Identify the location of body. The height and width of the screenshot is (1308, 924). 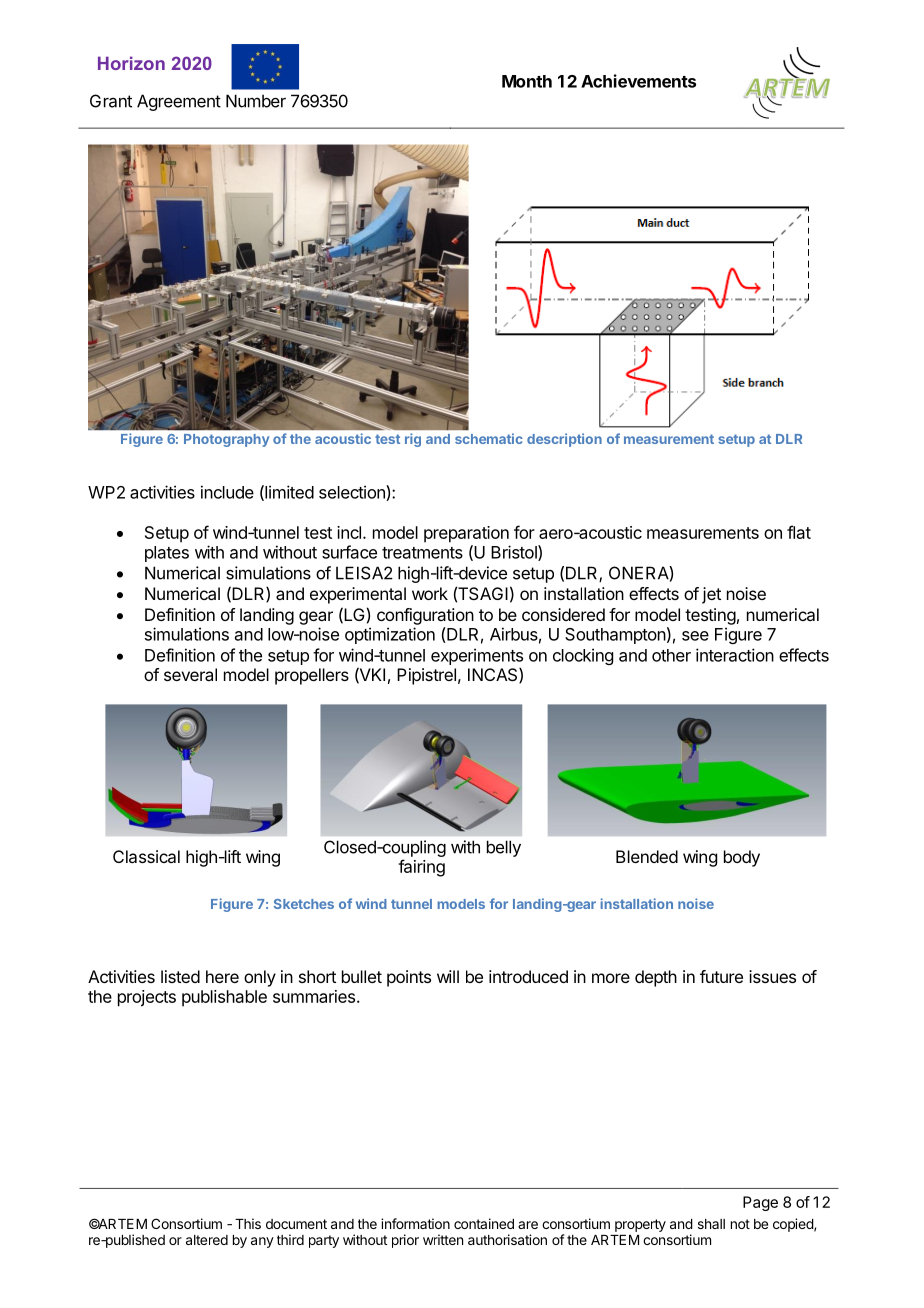
(742, 858).
